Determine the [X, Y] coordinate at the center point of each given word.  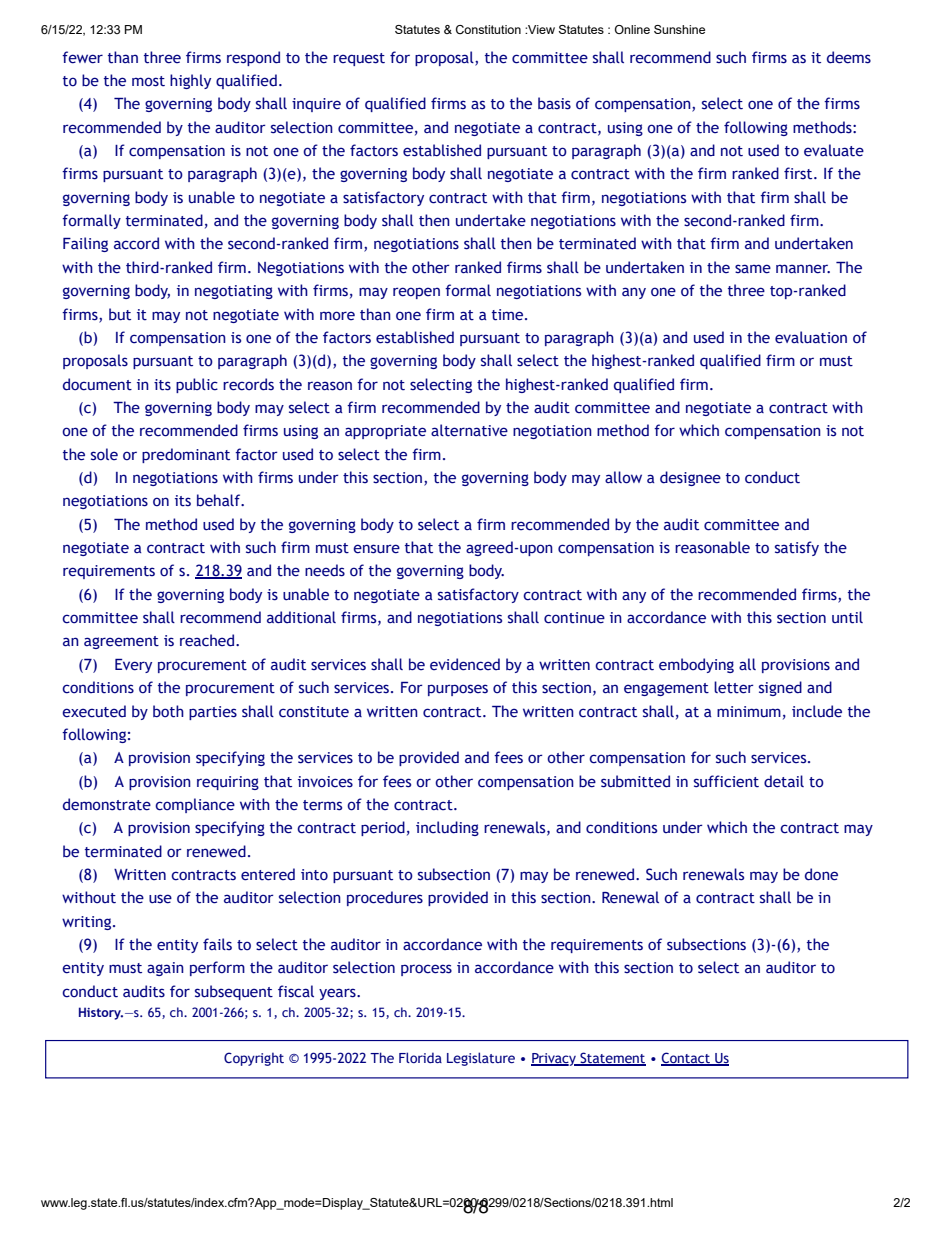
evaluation [811, 337]
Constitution [488, 29]
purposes [458, 690]
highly [190, 81]
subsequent [234, 992]
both [168, 711]
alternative [469, 430]
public [197, 385]
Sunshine [679, 29]
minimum [749, 712]
